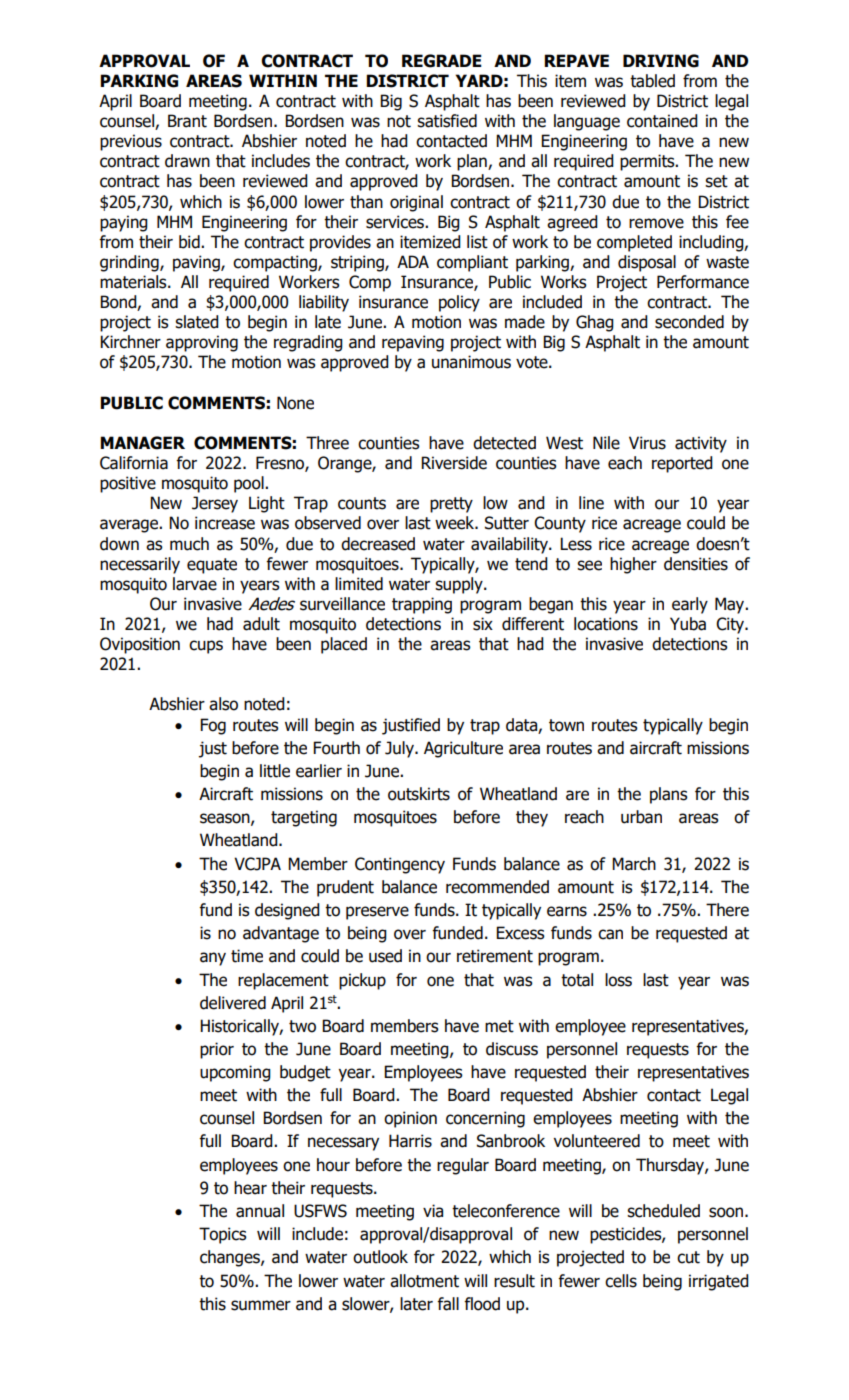  Describe the element at coordinates (634, 864) in the screenshot. I see `March` at that location.
